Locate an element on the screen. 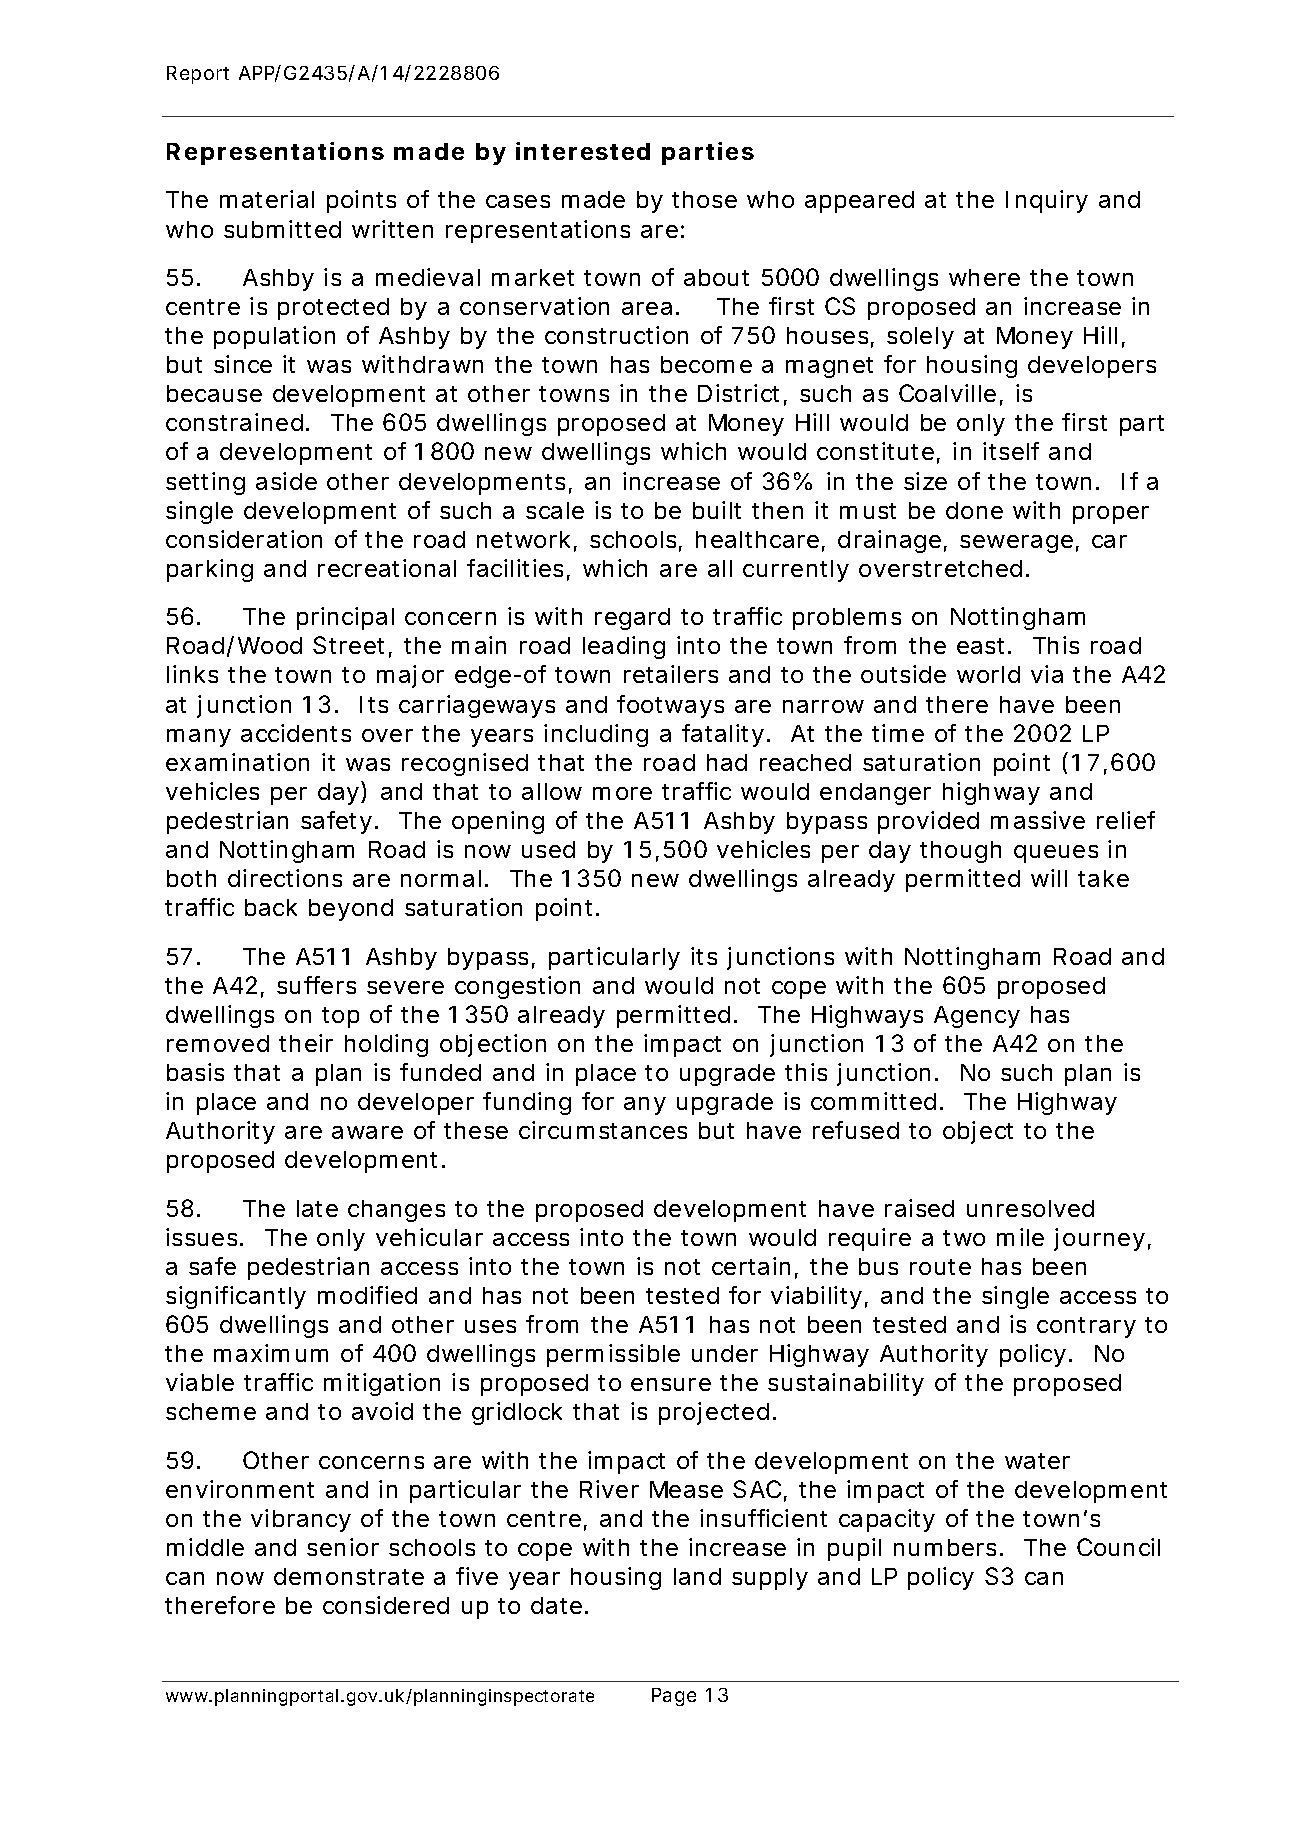 This screenshot has width=1294, height=1830. demonstrate is located at coordinates (349, 1576).
